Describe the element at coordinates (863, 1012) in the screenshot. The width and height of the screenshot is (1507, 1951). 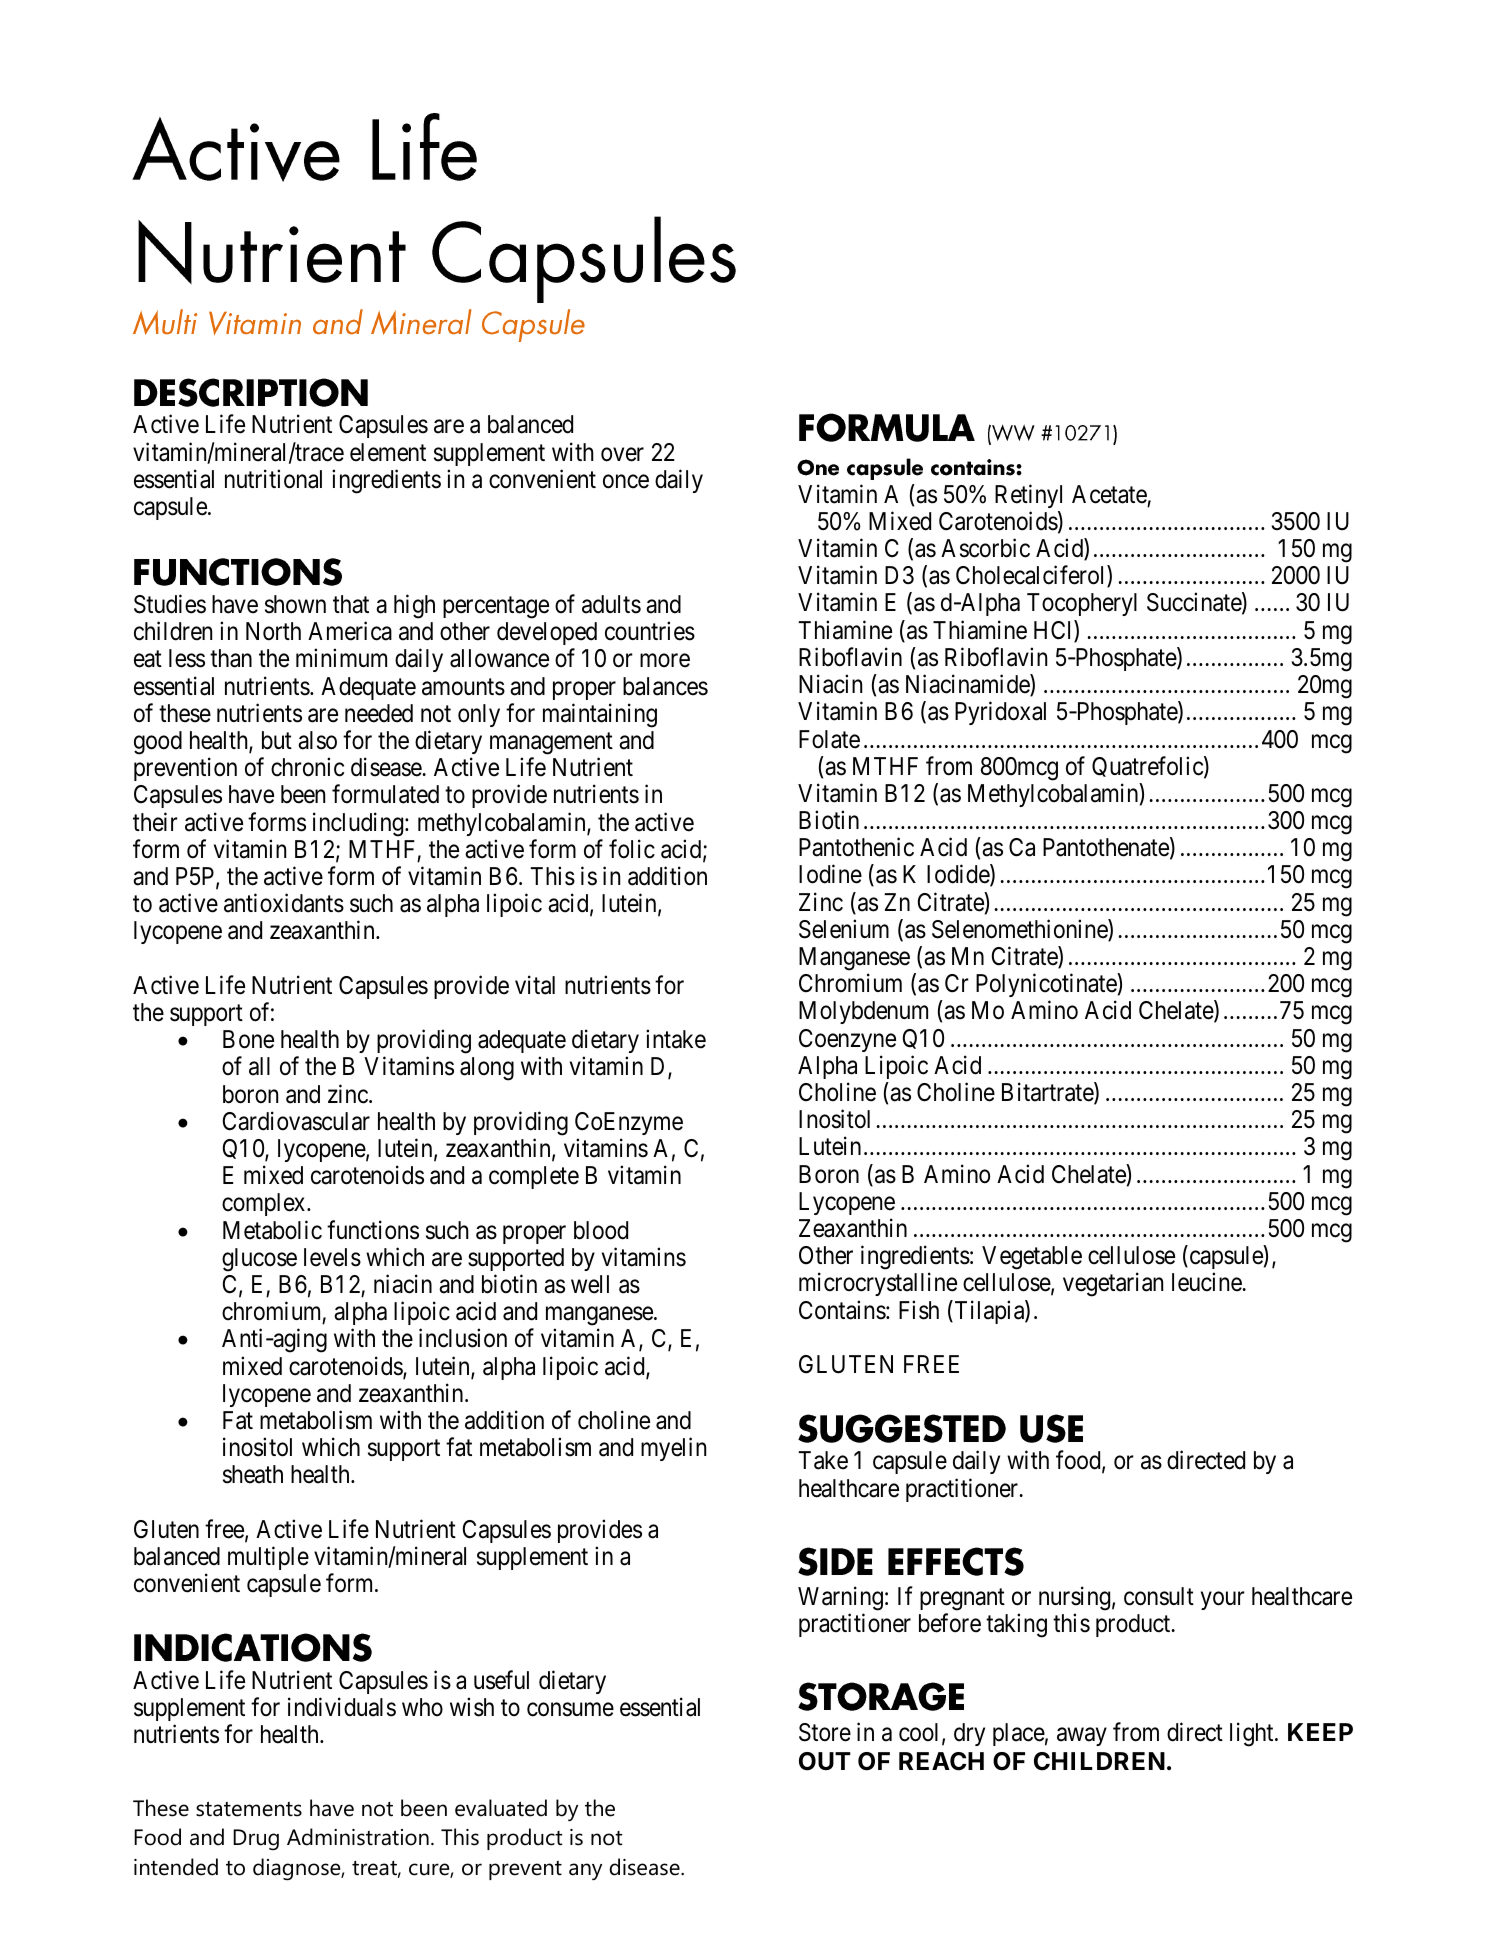
I see `Molybdenum` at that location.
